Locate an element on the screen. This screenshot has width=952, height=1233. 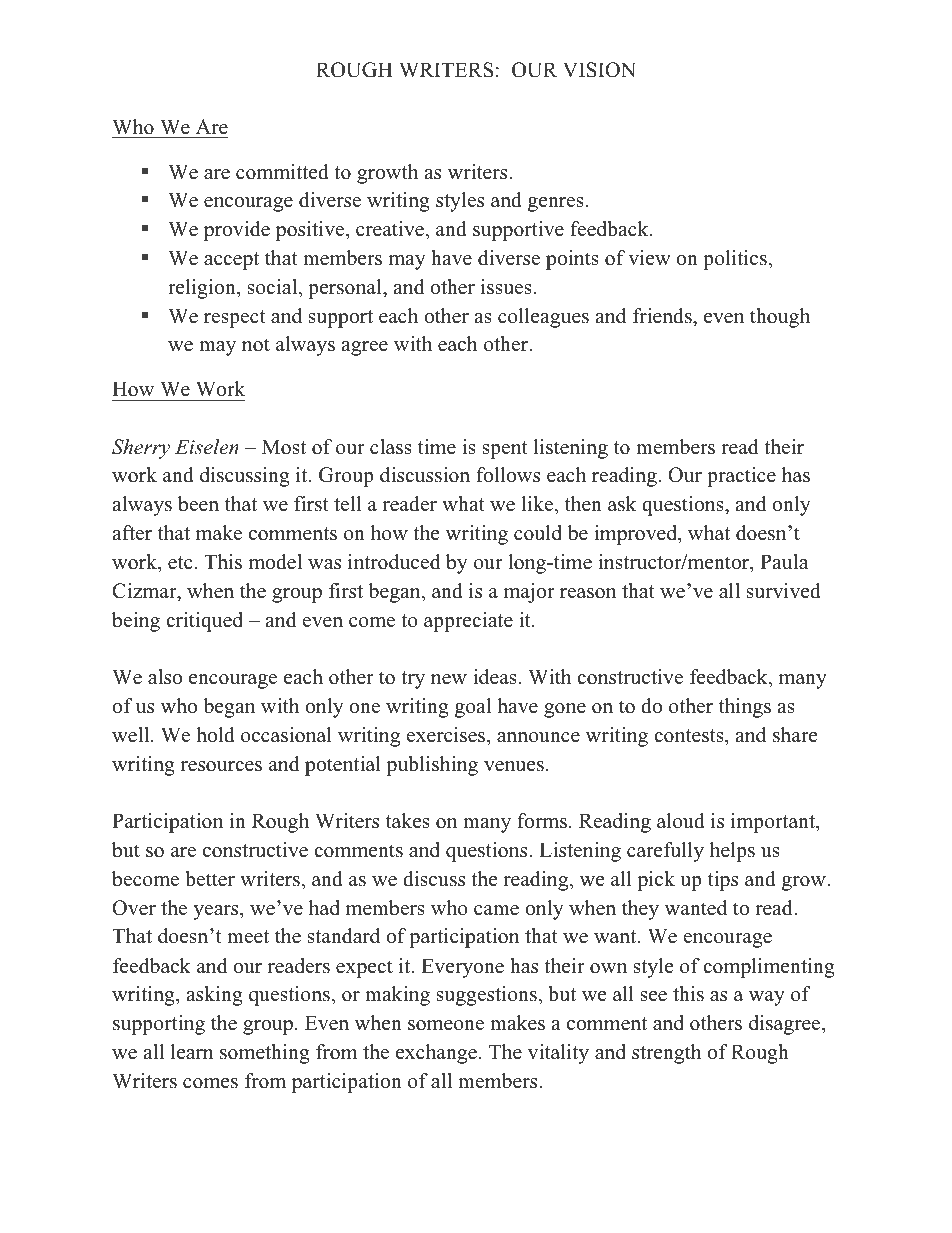
genres is located at coordinates (556, 204).
